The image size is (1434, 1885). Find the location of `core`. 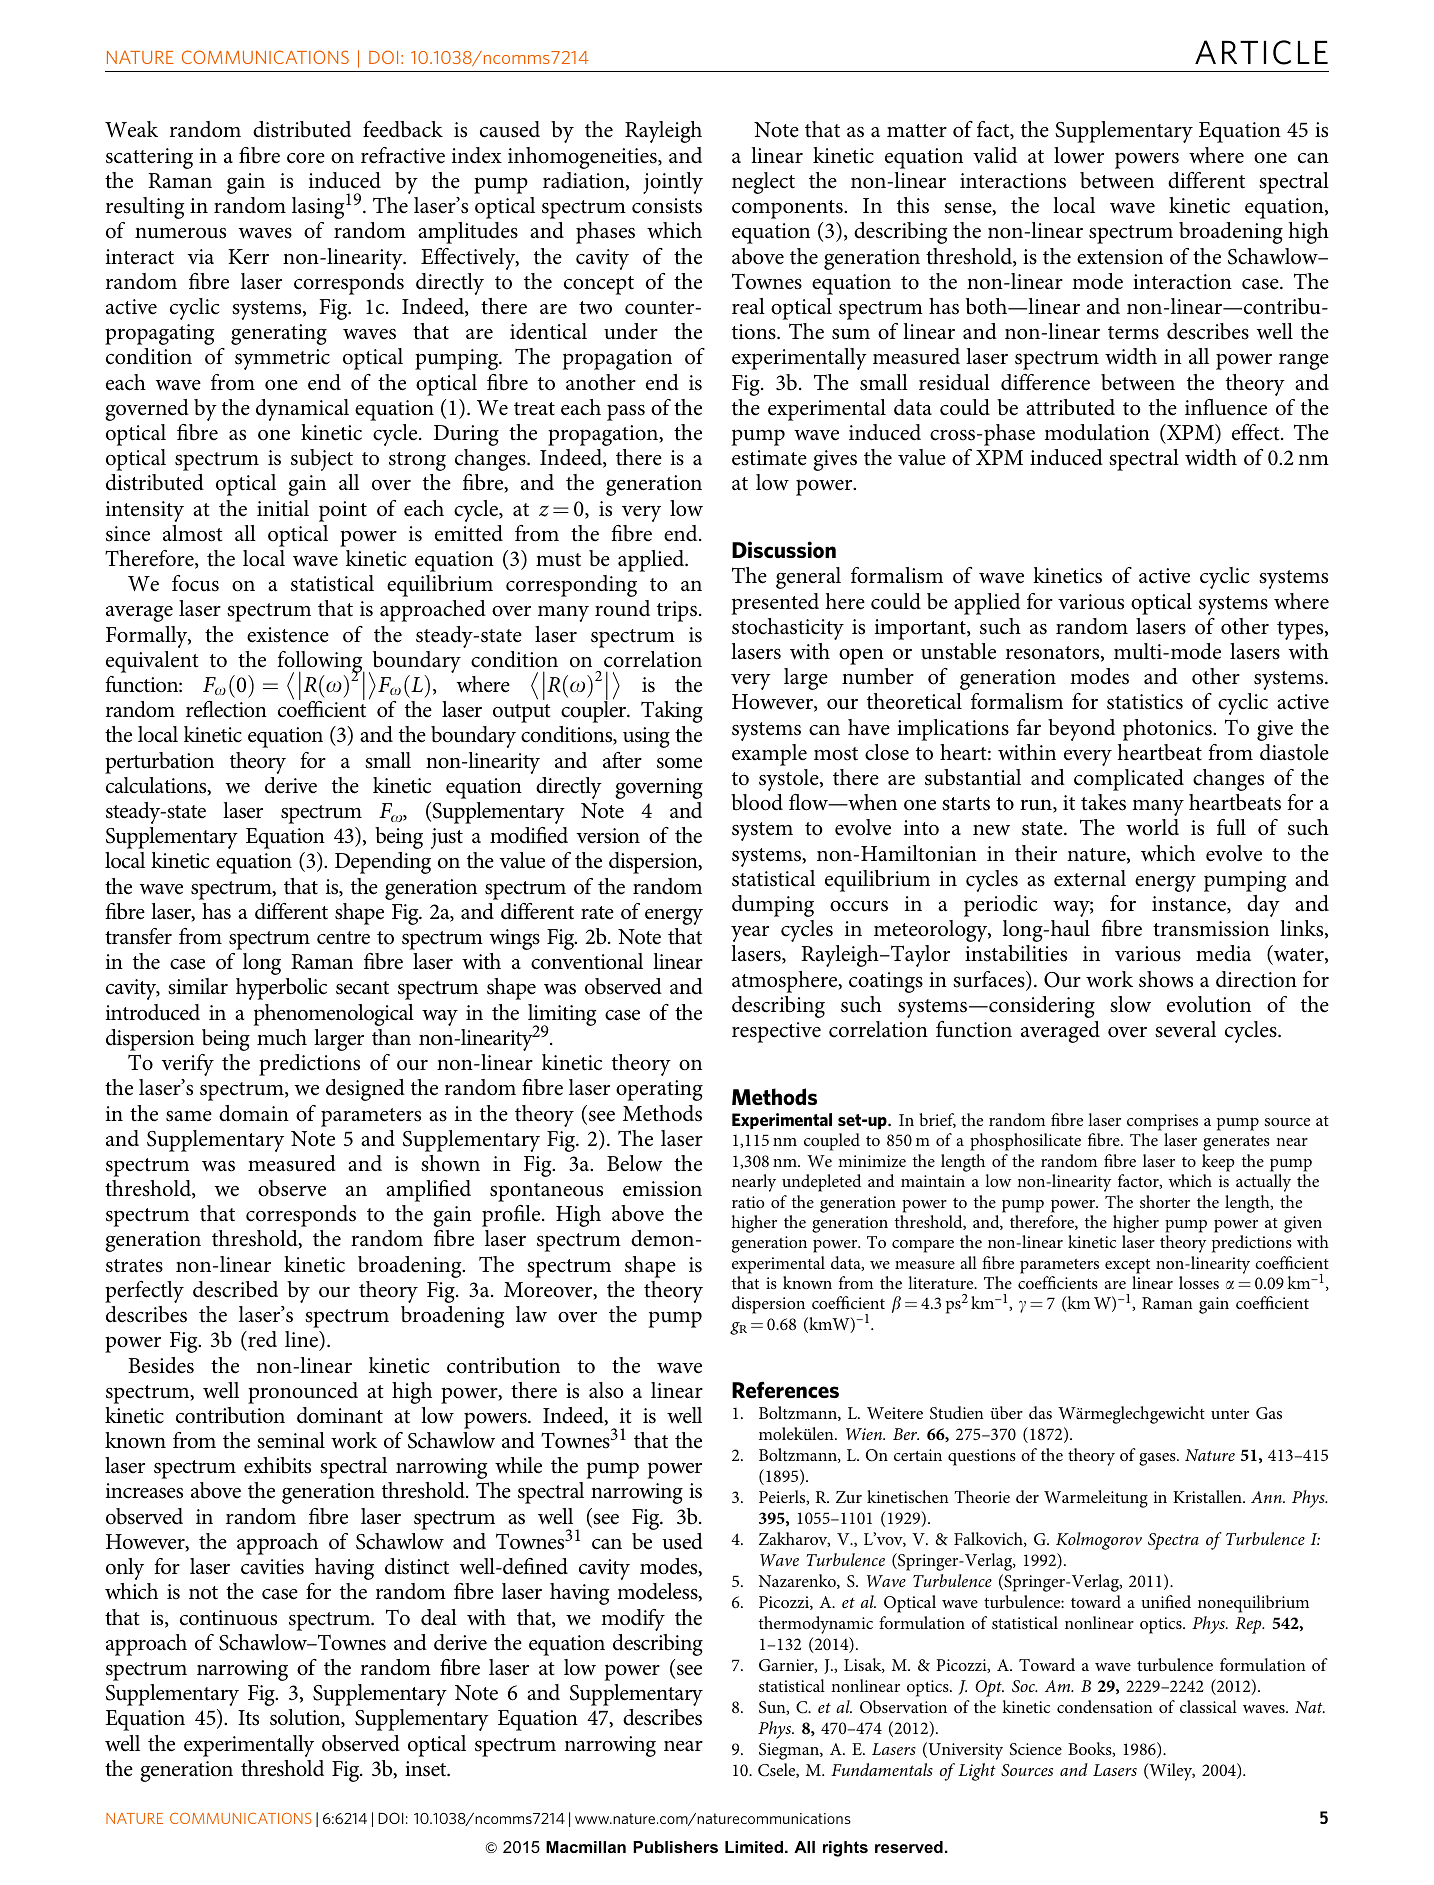

core is located at coordinates (306, 158).
